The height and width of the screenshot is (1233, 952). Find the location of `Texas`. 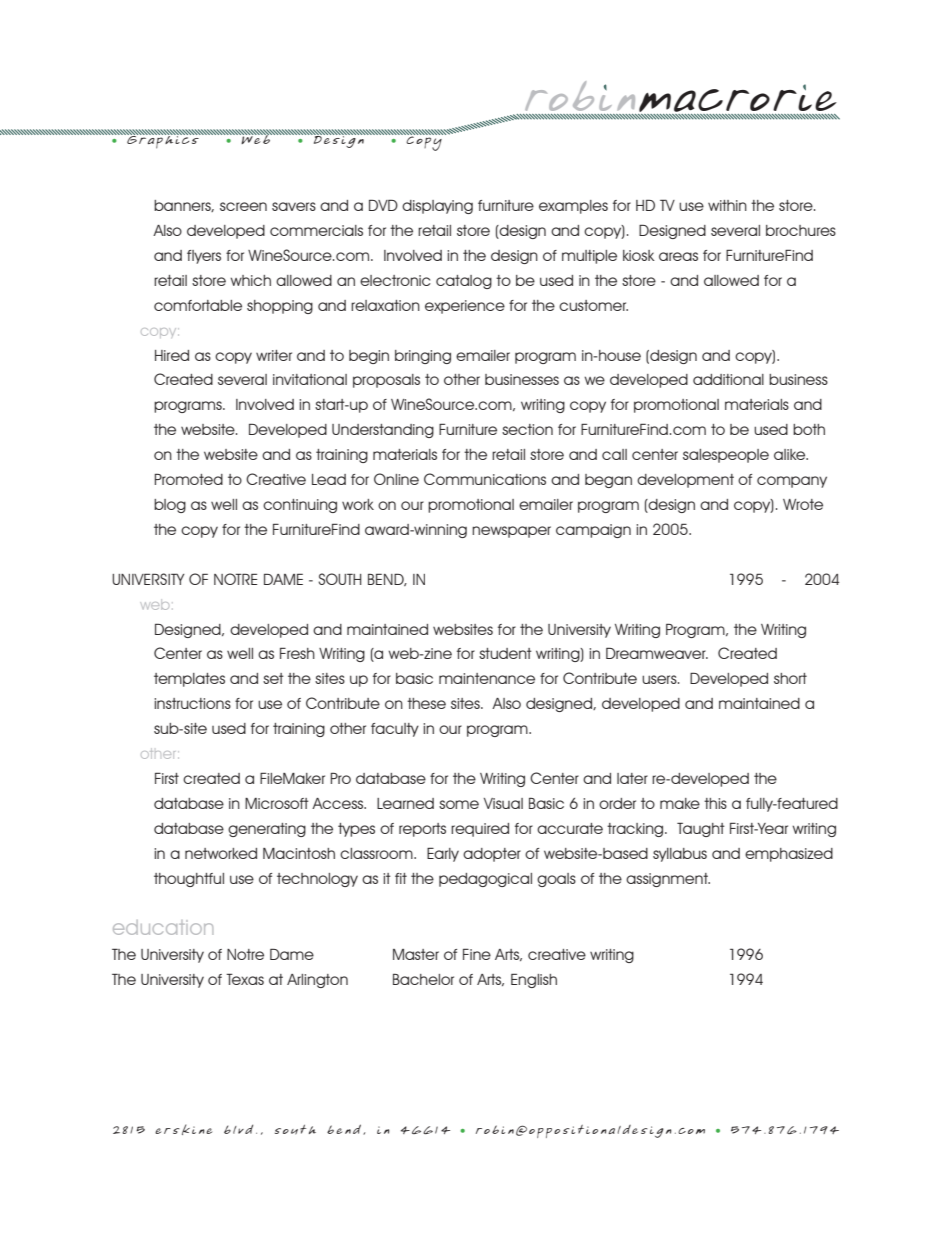

Texas is located at coordinates (245, 979).
